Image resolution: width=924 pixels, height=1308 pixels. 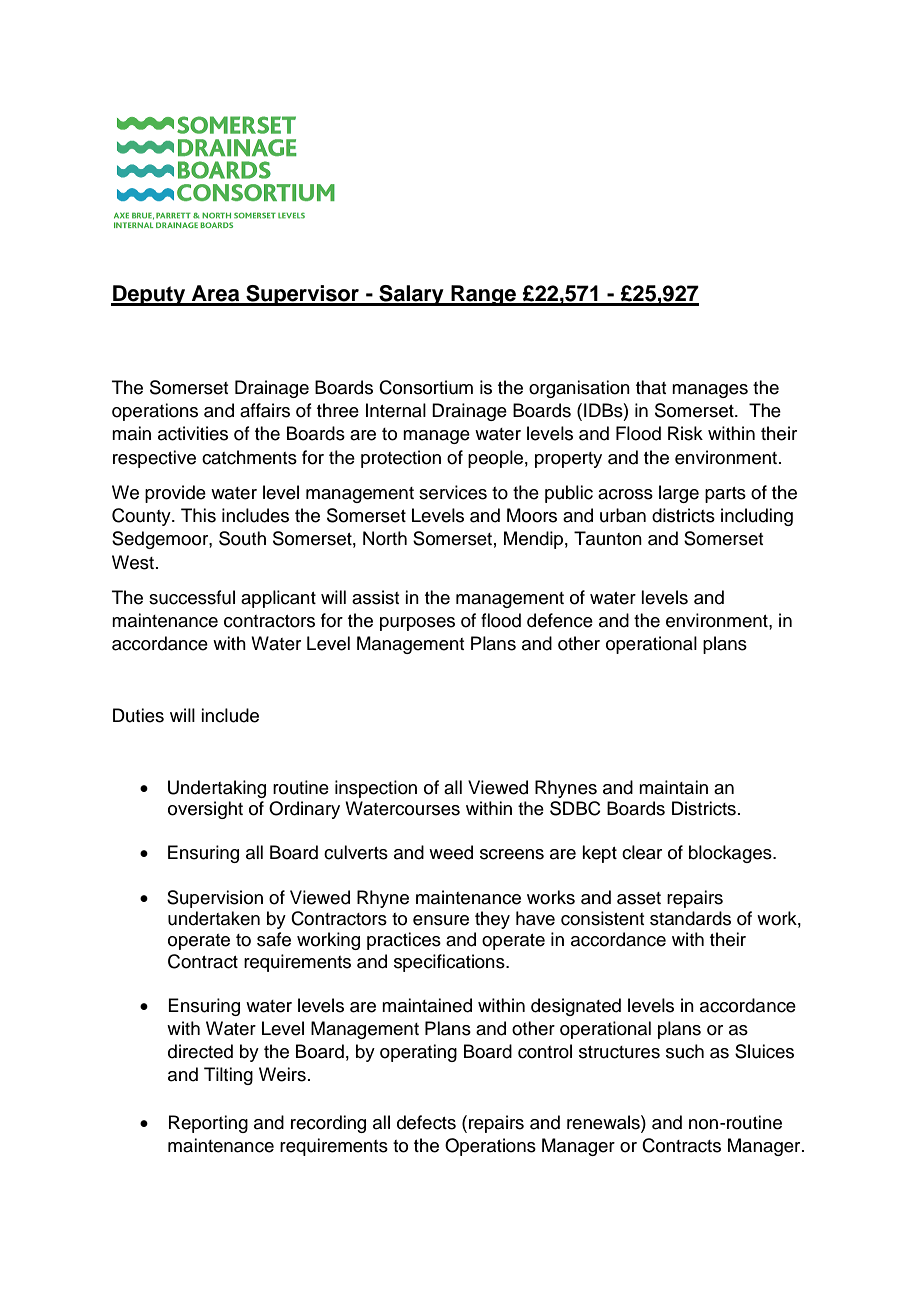 I want to click on that, so click(x=651, y=387).
